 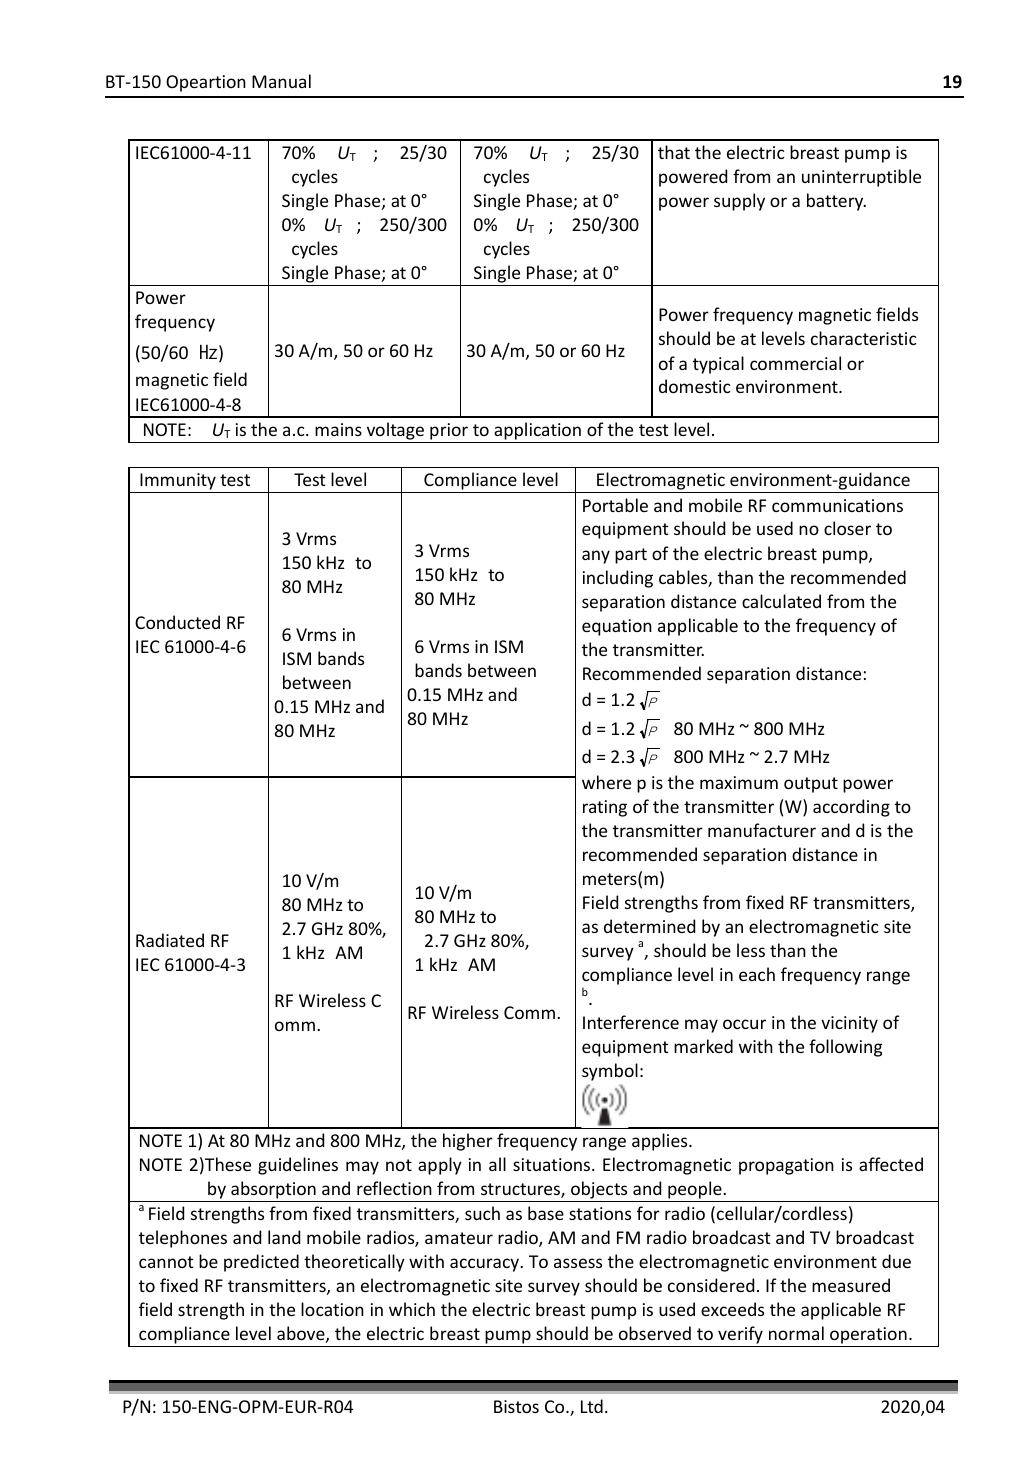 I want to click on output, so click(x=811, y=785).
